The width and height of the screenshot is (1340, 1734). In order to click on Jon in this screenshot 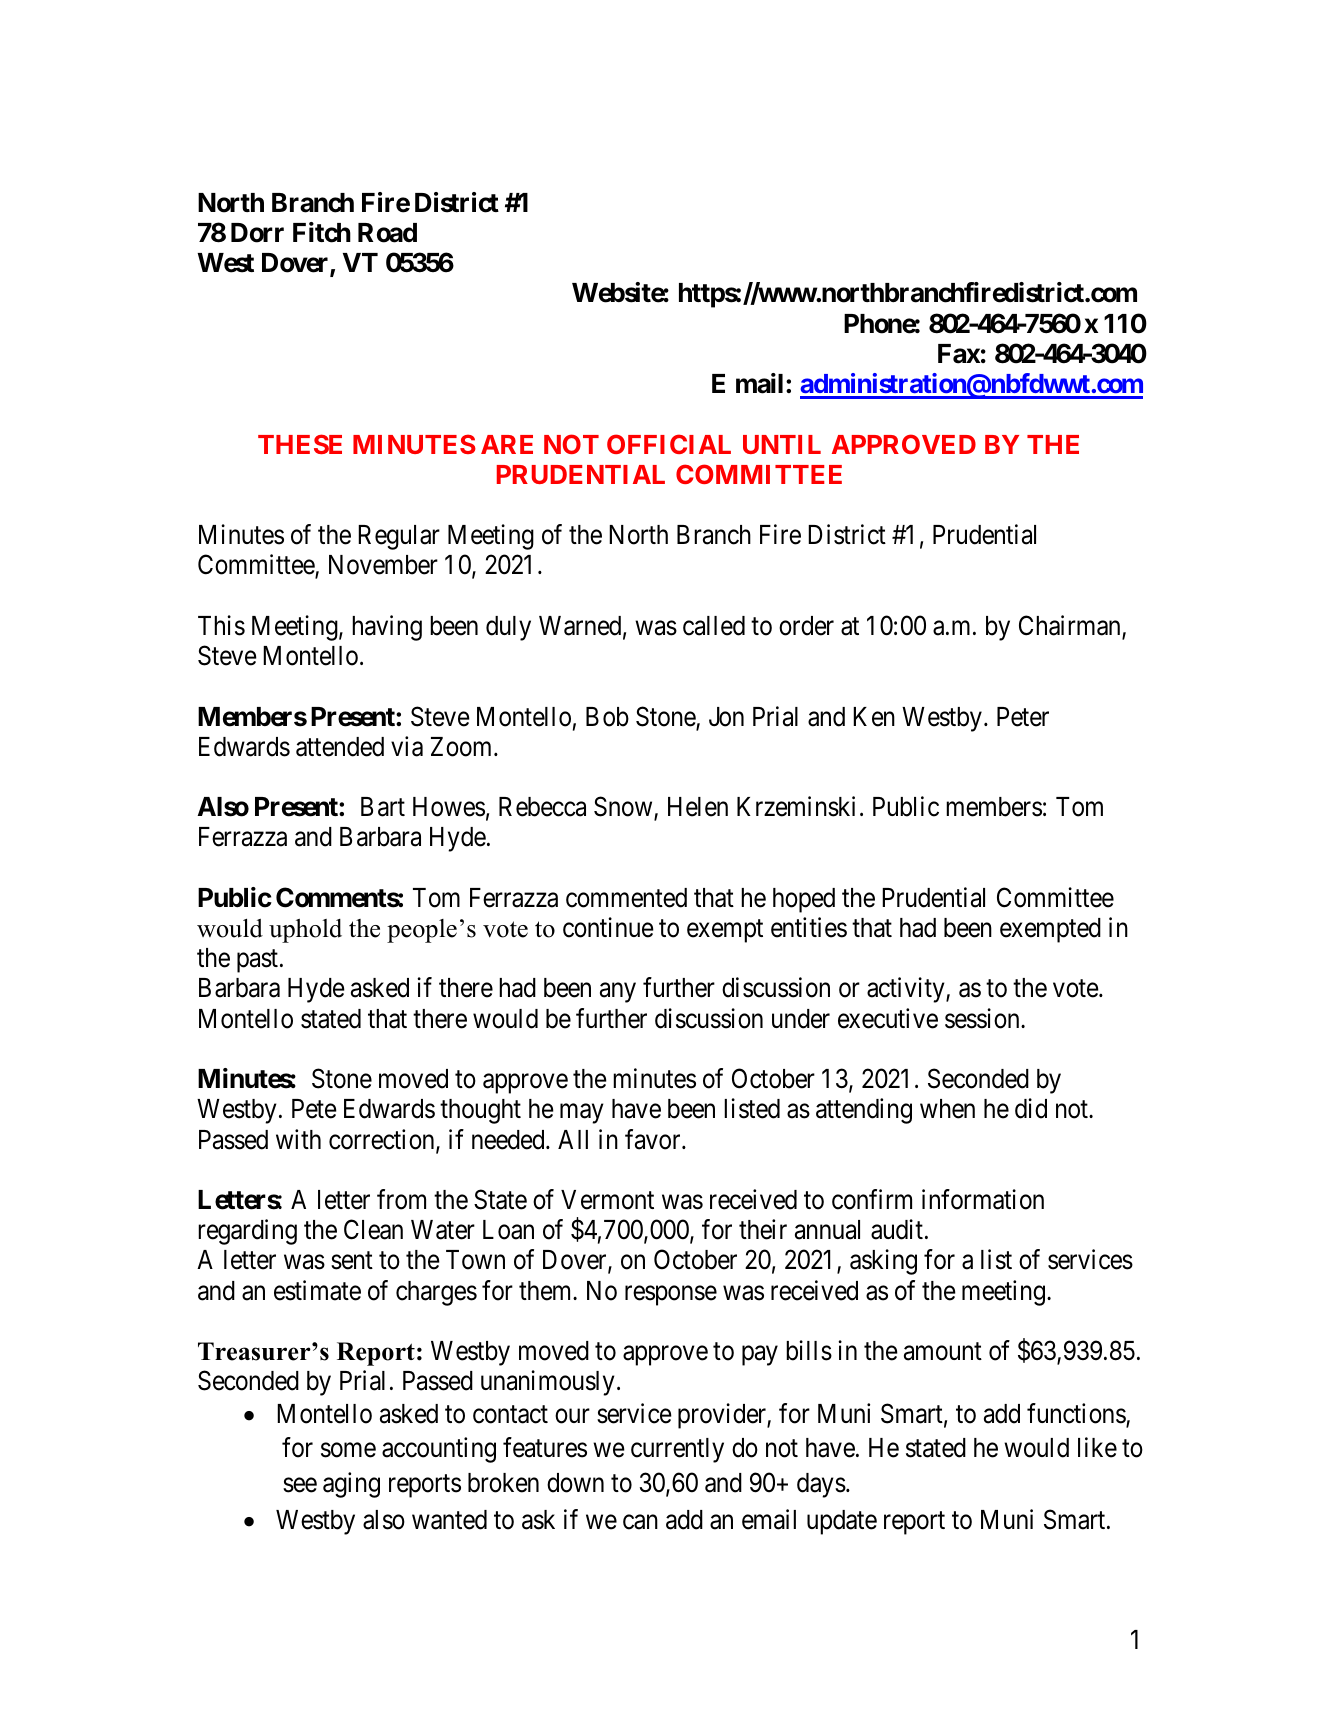, I will do `click(726, 717)`.
